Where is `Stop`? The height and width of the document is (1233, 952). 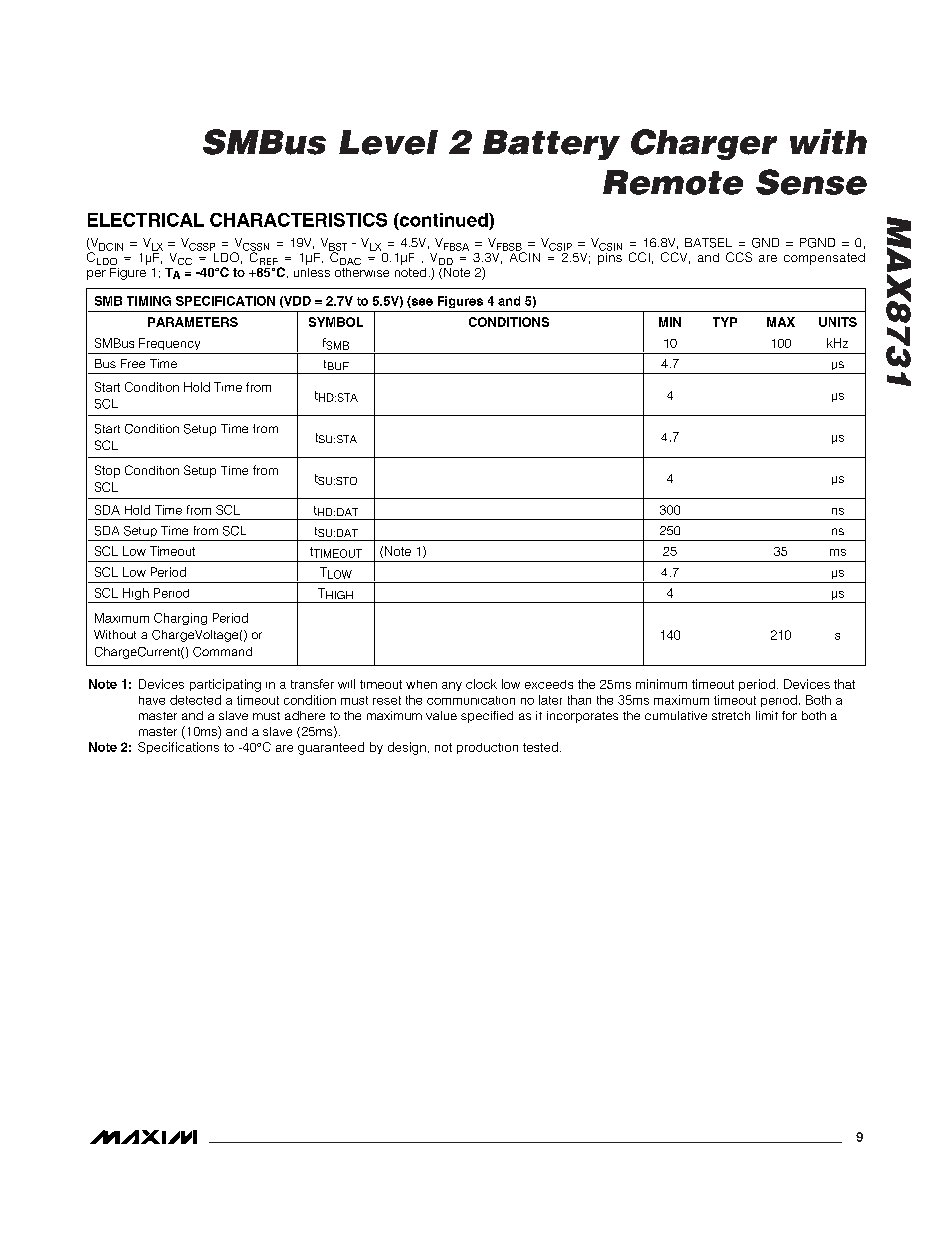 Stop is located at coordinates (107, 471).
